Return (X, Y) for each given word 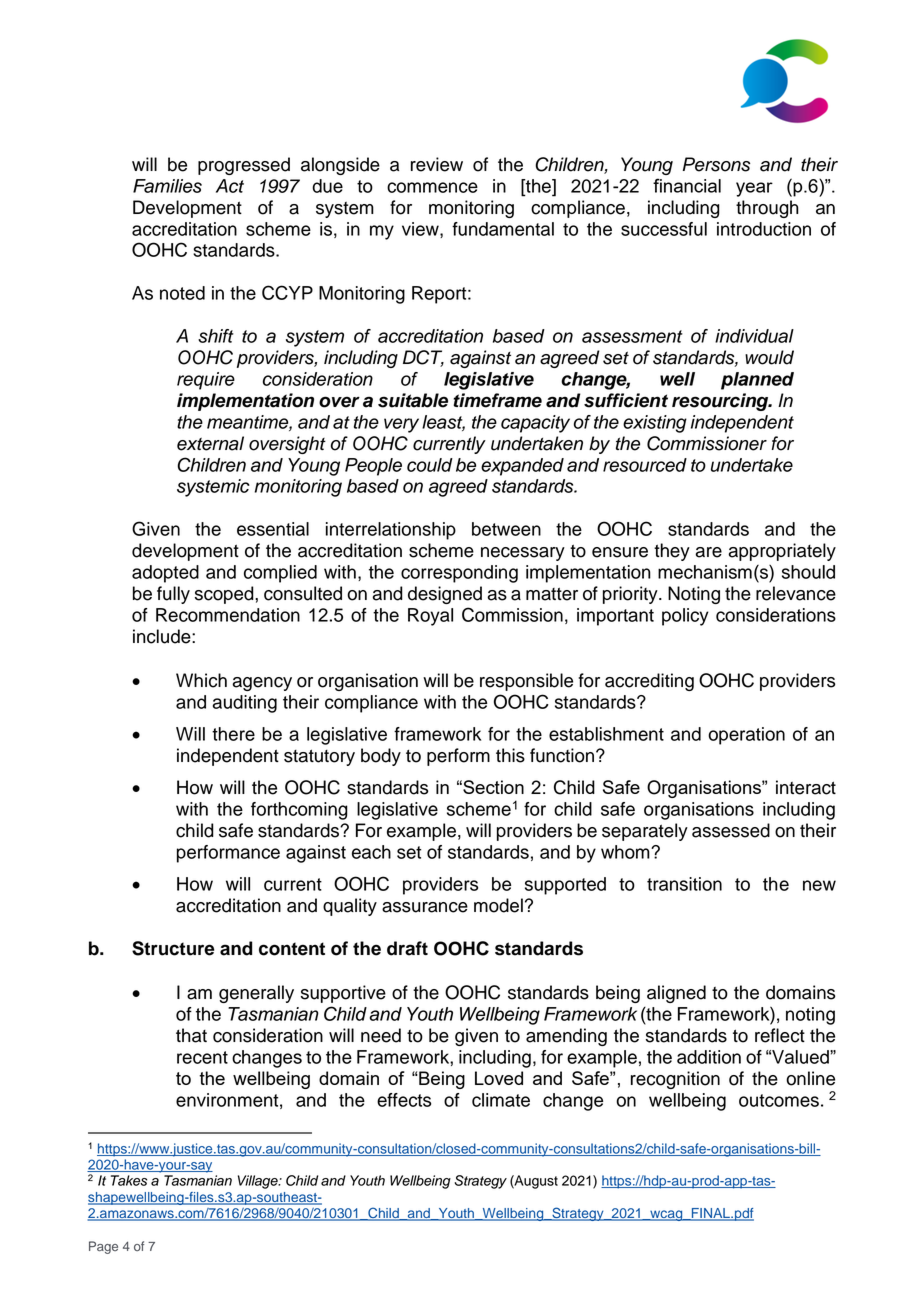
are (708, 552)
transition (684, 884)
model (498, 905)
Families (167, 186)
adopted (165, 574)
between (506, 529)
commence (432, 187)
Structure (173, 948)
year (754, 189)
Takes (129, 1180)
